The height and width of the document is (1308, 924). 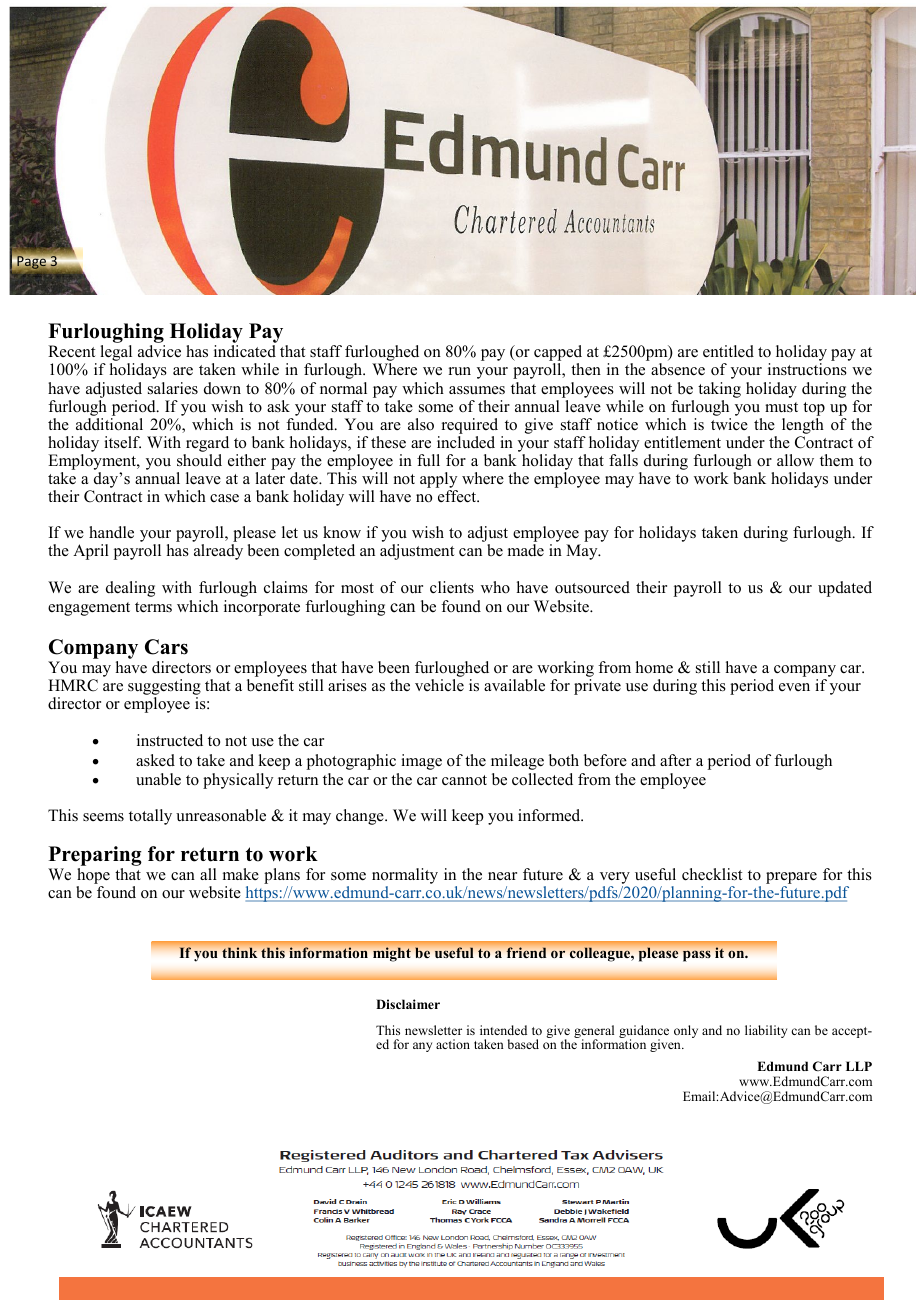 What do you see at coordinates (791, 879) in the document?
I see `prepare` at bounding box center [791, 879].
